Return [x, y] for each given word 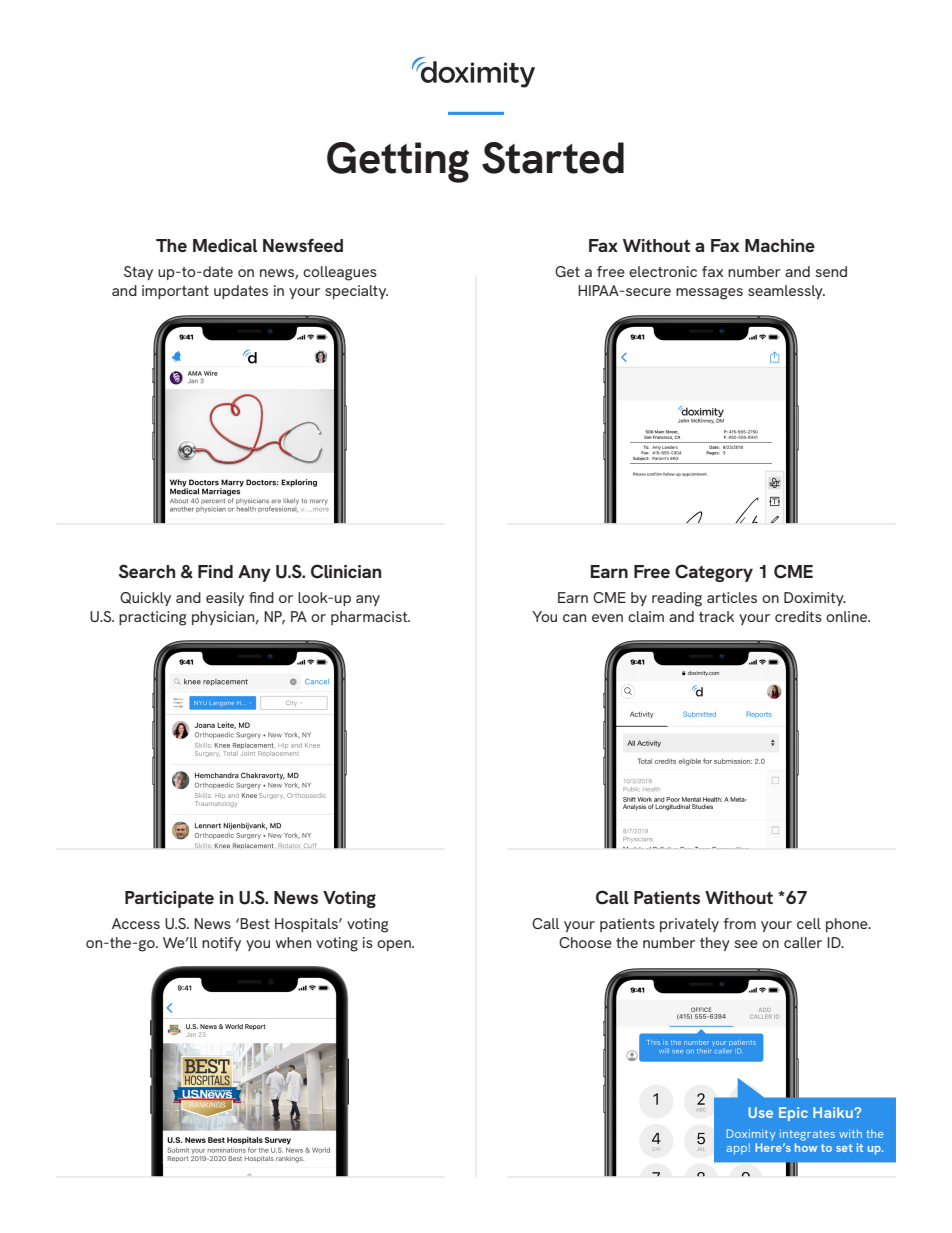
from [739, 923]
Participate [169, 899]
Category [714, 573]
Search [147, 571]
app [737, 1150]
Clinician [346, 571]
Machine [780, 245]
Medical [225, 245]
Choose [585, 942]
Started [553, 158]
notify [221, 944]
